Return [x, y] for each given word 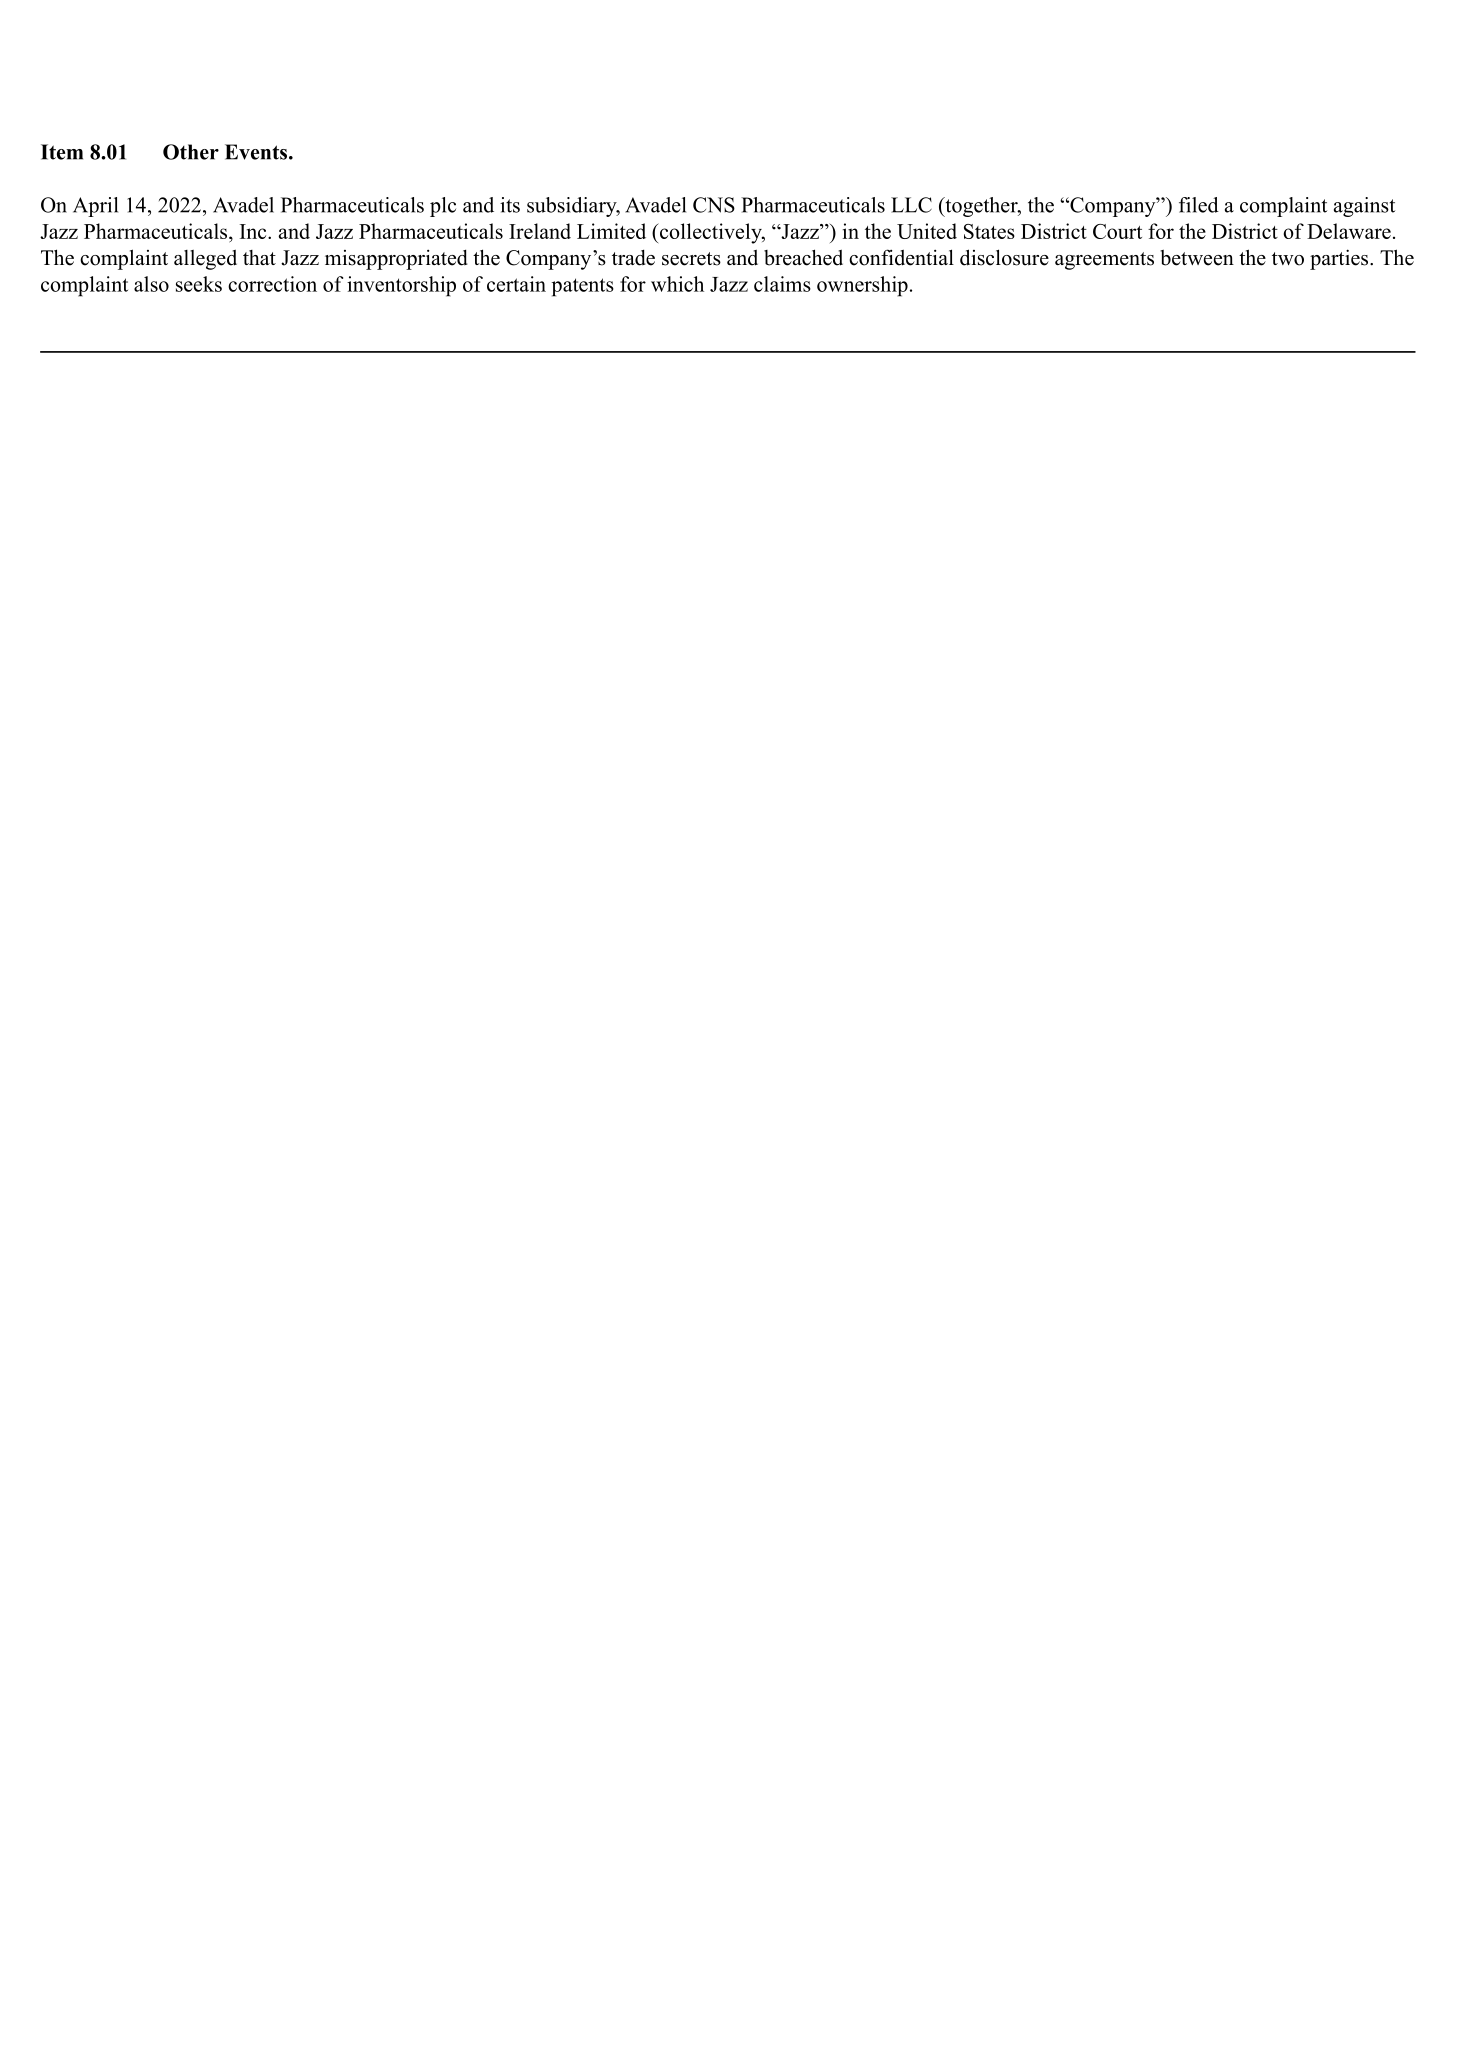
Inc [254, 231]
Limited [611, 231]
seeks [199, 284]
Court [1117, 231]
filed [1199, 205]
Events [257, 152]
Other [191, 152]
